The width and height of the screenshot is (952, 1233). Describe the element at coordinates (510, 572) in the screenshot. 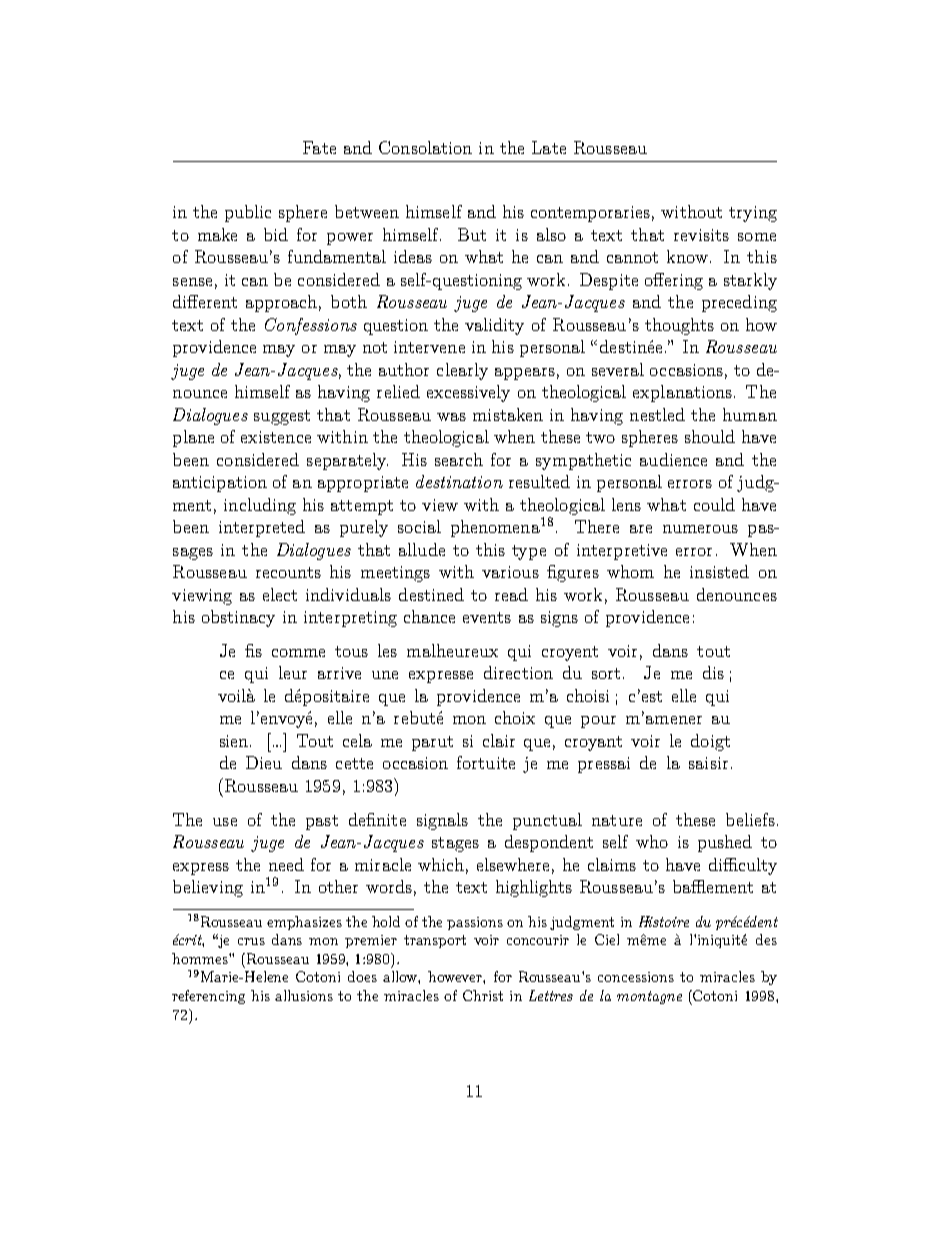

I see `various` at that location.
